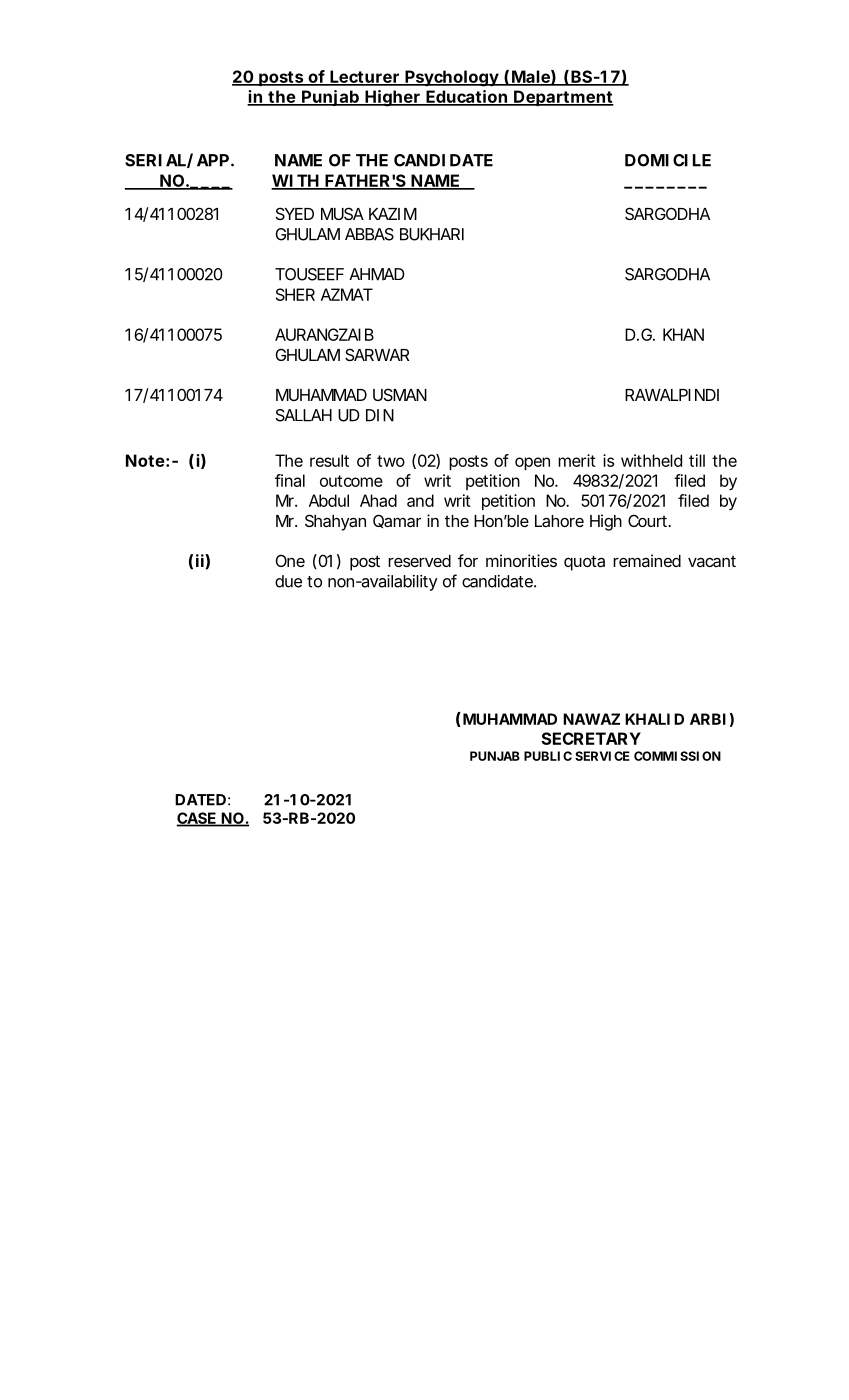 The height and width of the screenshot is (1400, 849). Describe the element at coordinates (683, 334) in the screenshot. I see `KHAN` at that location.
